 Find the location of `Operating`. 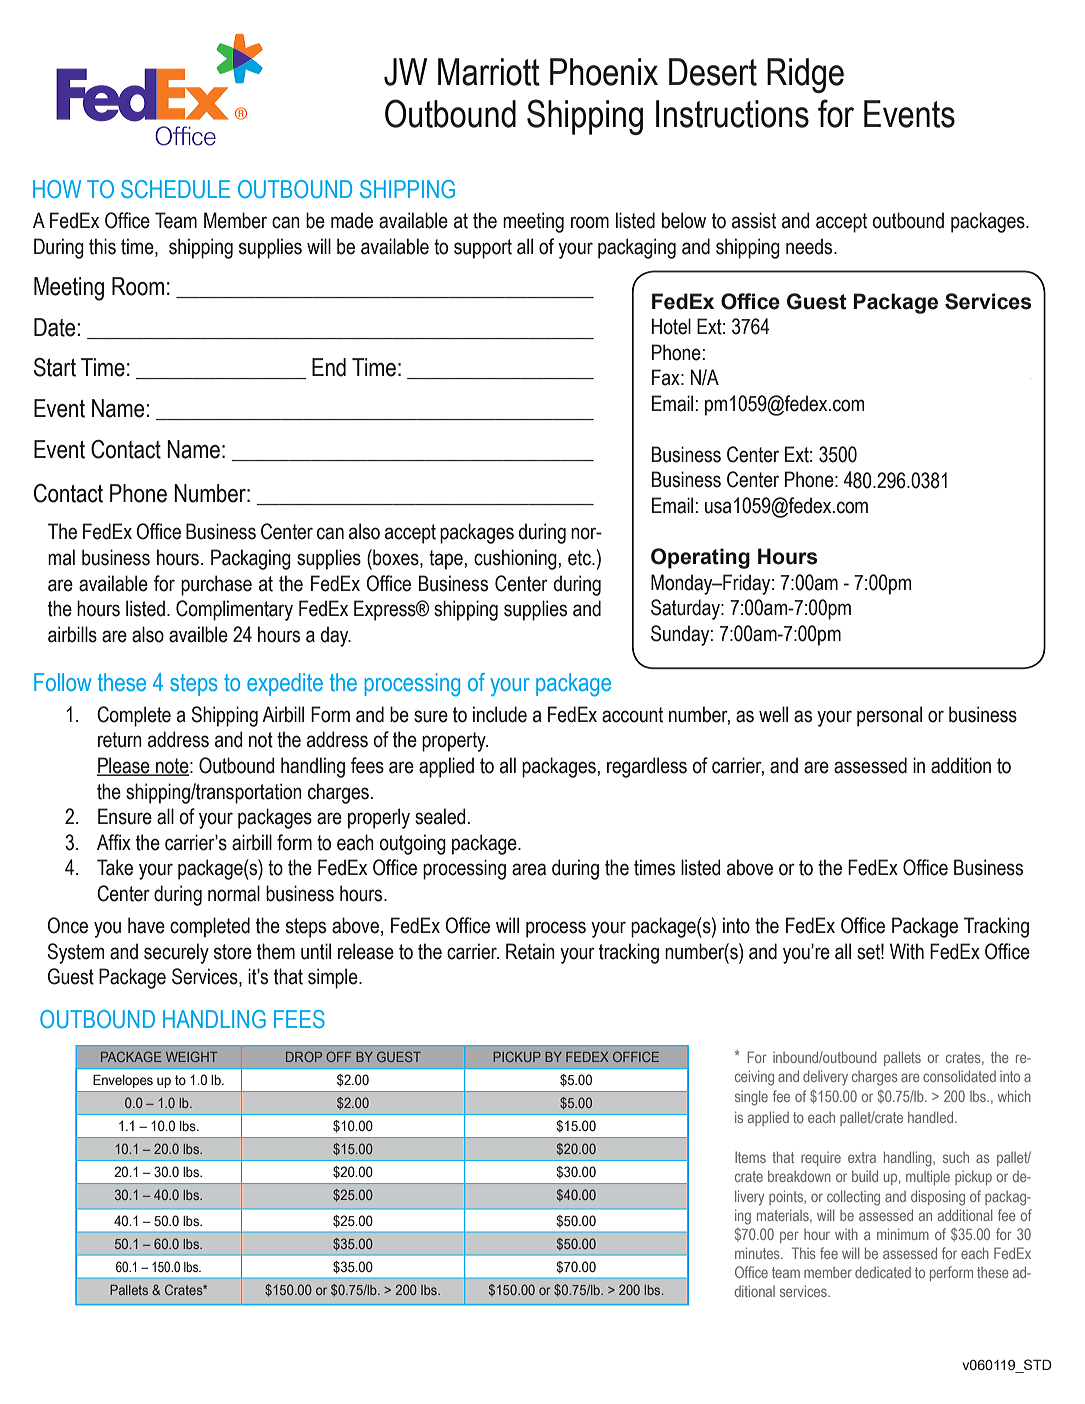

Operating is located at coordinates (700, 558).
